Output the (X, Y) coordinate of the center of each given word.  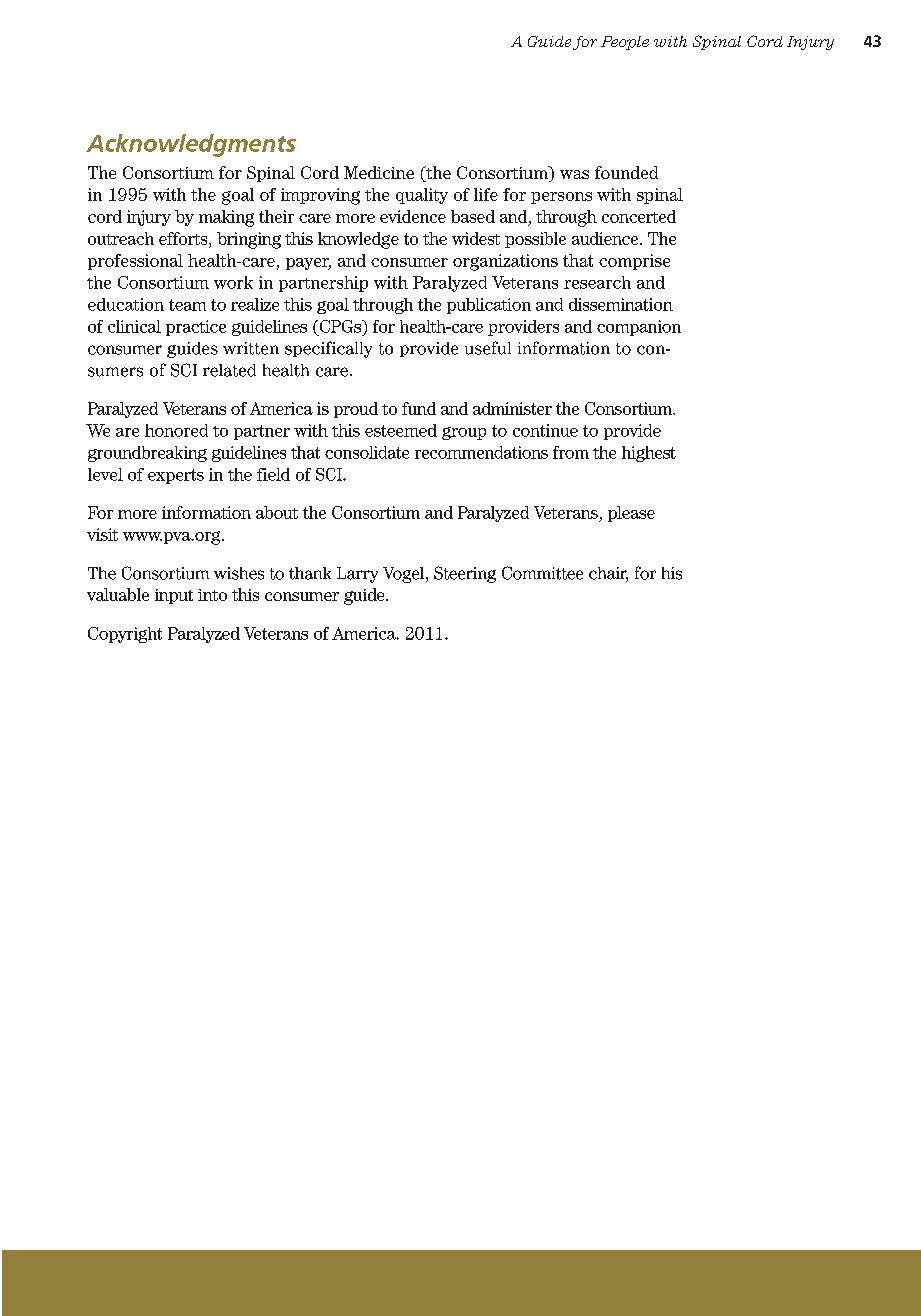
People (625, 43)
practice (196, 328)
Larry (357, 575)
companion (639, 328)
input (174, 596)
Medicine (379, 172)
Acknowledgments (191, 145)
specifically (328, 349)
